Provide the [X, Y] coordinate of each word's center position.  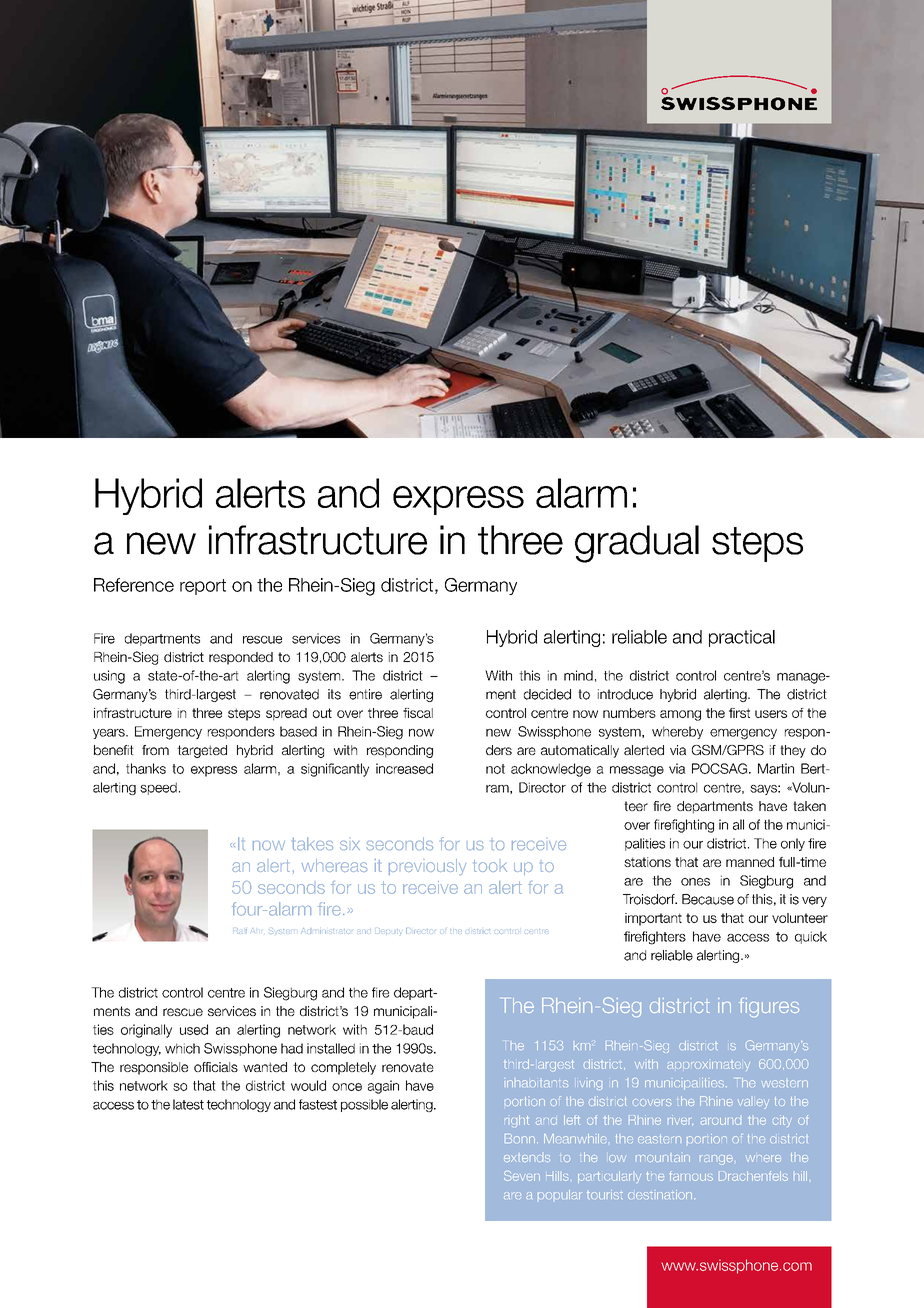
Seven [522, 1176]
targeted [202, 751]
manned [750, 862]
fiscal [418, 713]
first [739, 713]
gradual [637, 544]
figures [769, 1007]
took [490, 866]
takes [312, 843]
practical [742, 638]
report [203, 587]
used [194, 1029]
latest [188, 1104]
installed [331, 1048]
